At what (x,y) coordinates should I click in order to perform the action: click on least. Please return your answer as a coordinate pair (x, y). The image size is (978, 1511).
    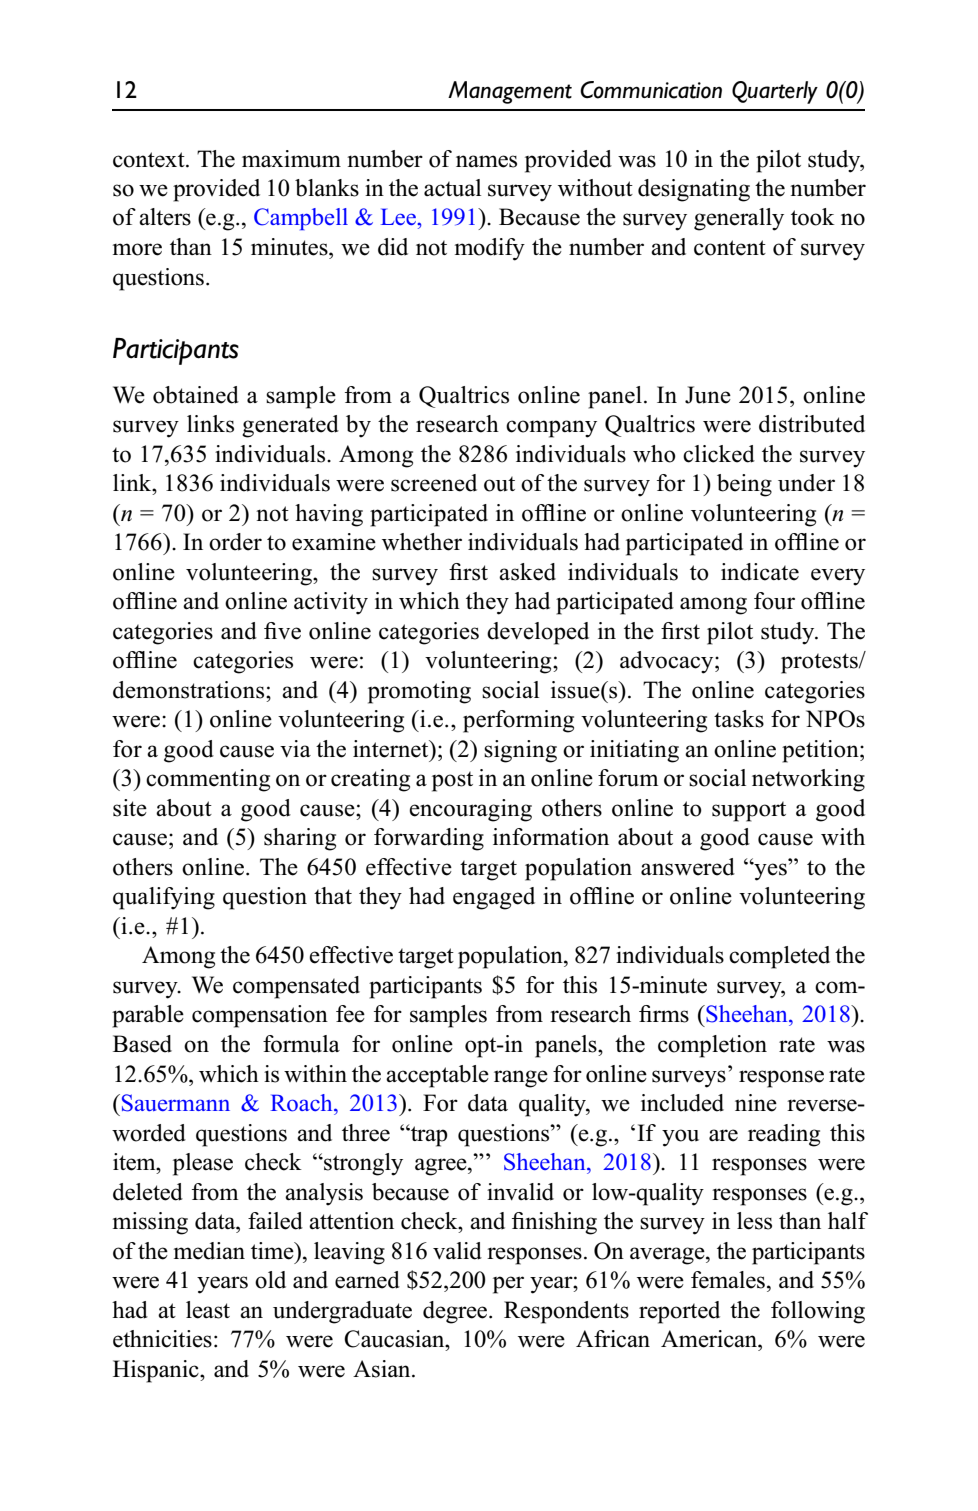
    Looking at the image, I should click on (208, 1310).
